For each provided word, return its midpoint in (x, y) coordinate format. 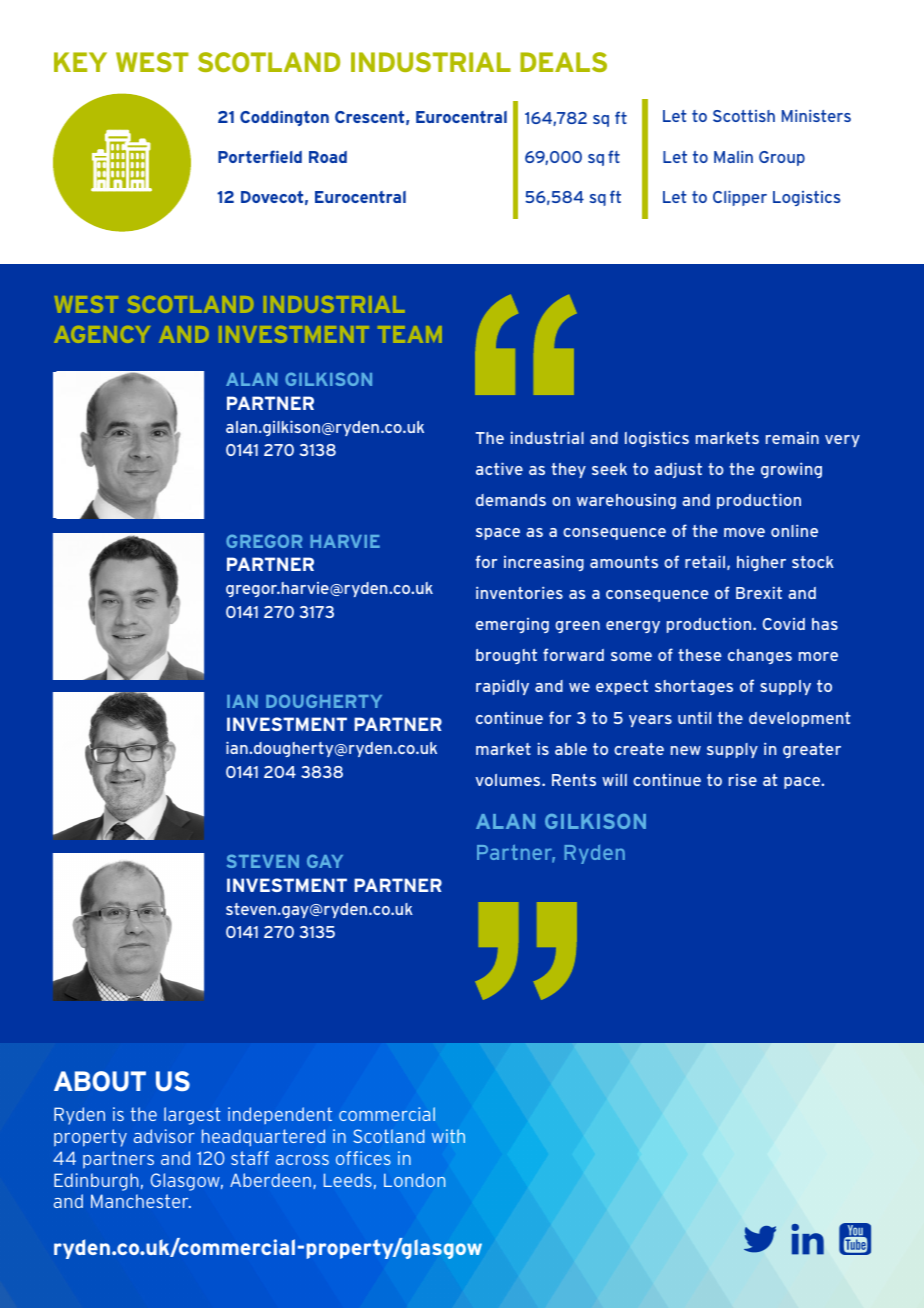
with (448, 1136)
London (414, 1180)
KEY (80, 62)
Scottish (744, 116)
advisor (164, 1136)
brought (506, 656)
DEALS (563, 62)
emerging (512, 625)
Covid (784, 624)
